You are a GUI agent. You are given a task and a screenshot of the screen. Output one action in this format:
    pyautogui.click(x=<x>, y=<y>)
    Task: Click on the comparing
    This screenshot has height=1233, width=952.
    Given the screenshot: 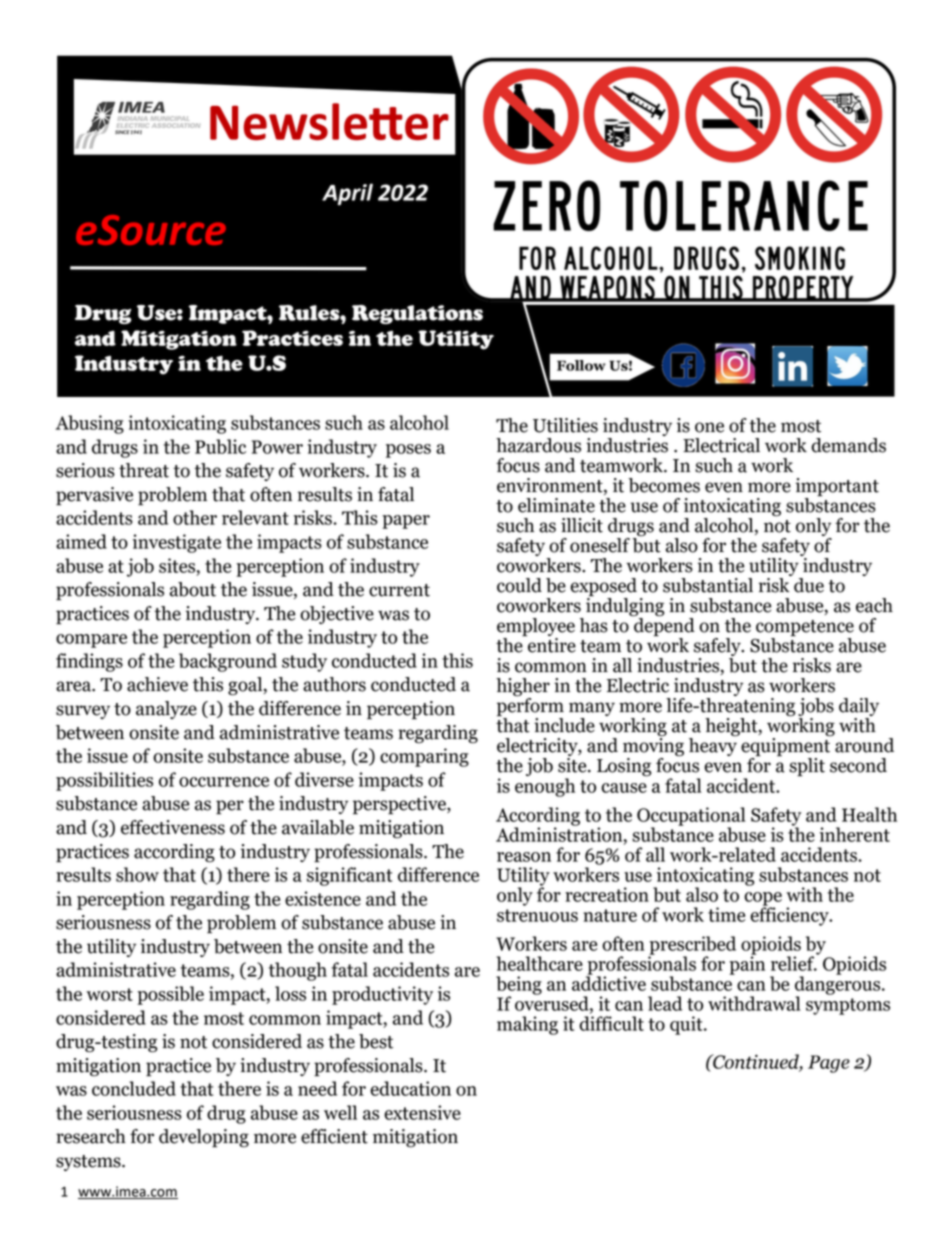 What is the action you would take?
    pyautogui.click(x=424, y=757)
